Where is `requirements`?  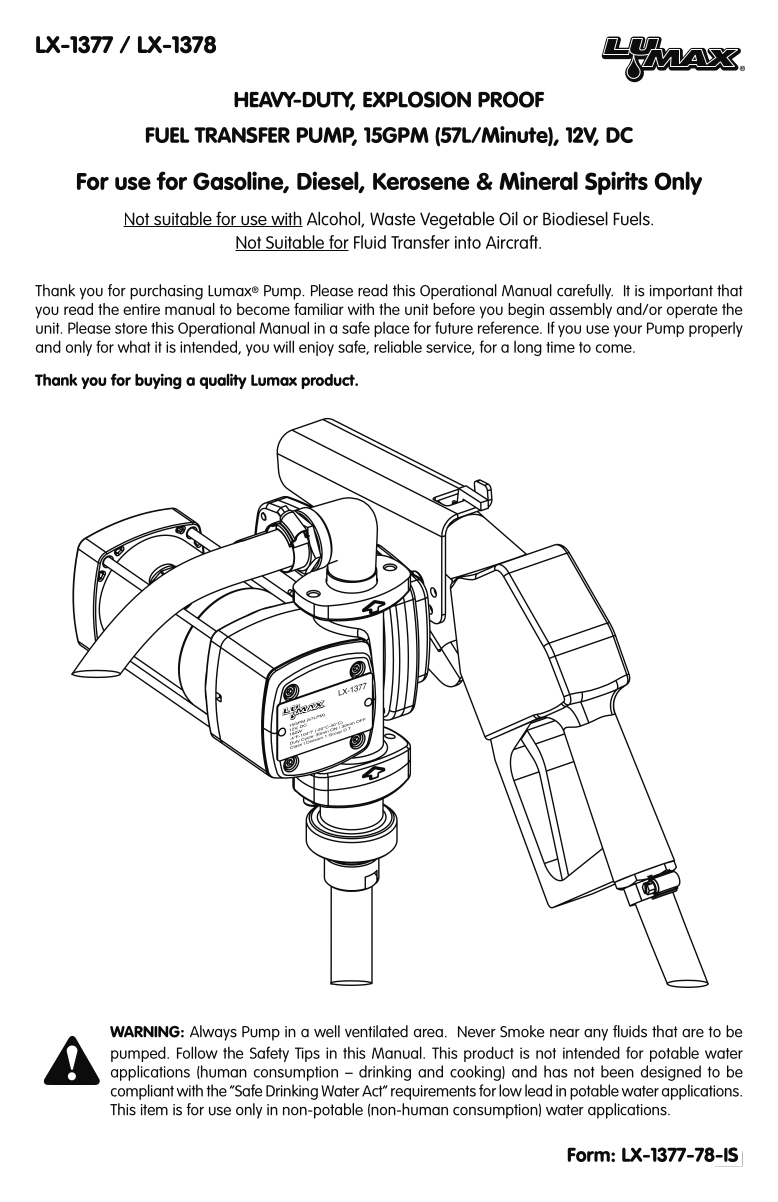
requirements is located at coordinates (433, 1092).
